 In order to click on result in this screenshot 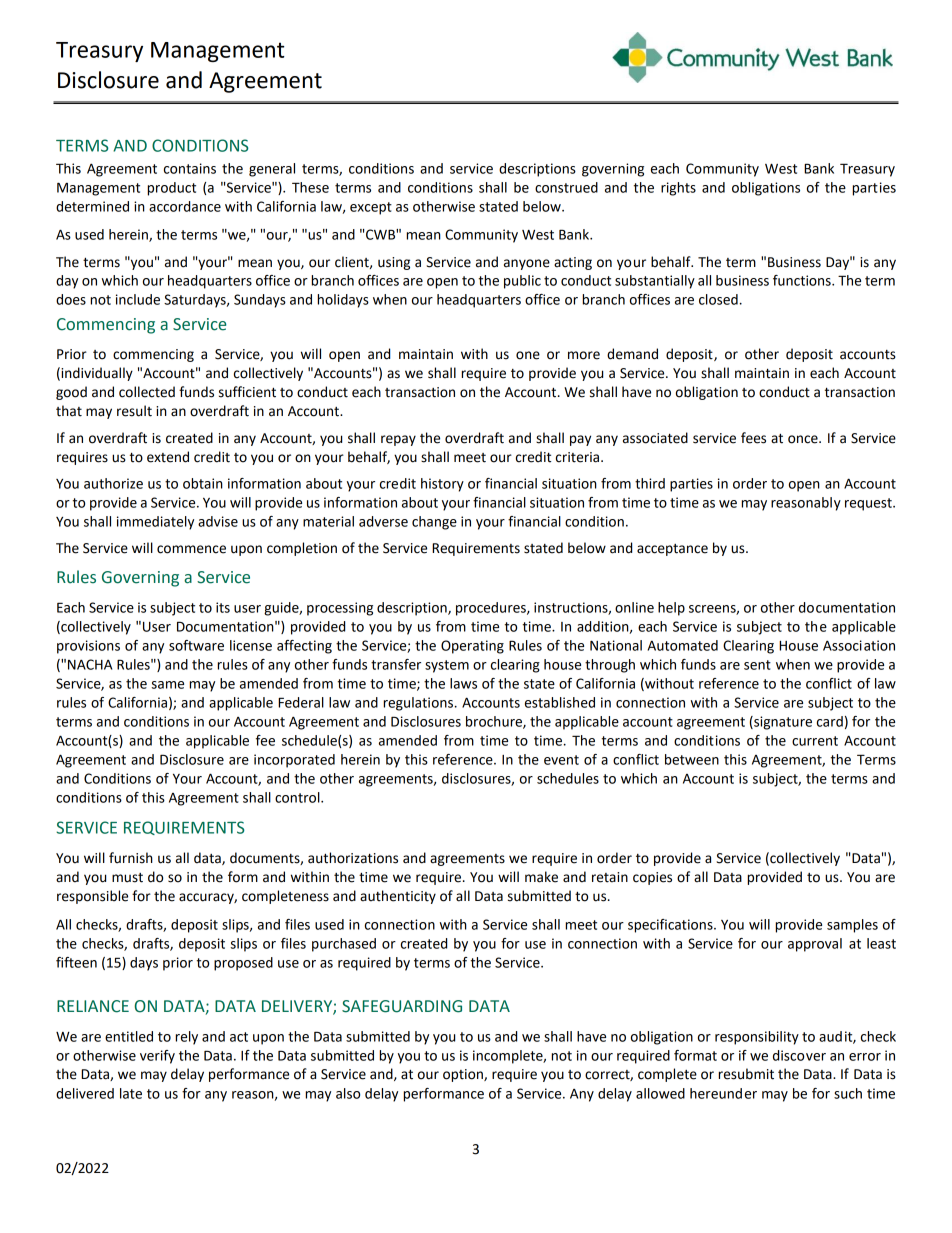, I will do `click(134, 411)`.
